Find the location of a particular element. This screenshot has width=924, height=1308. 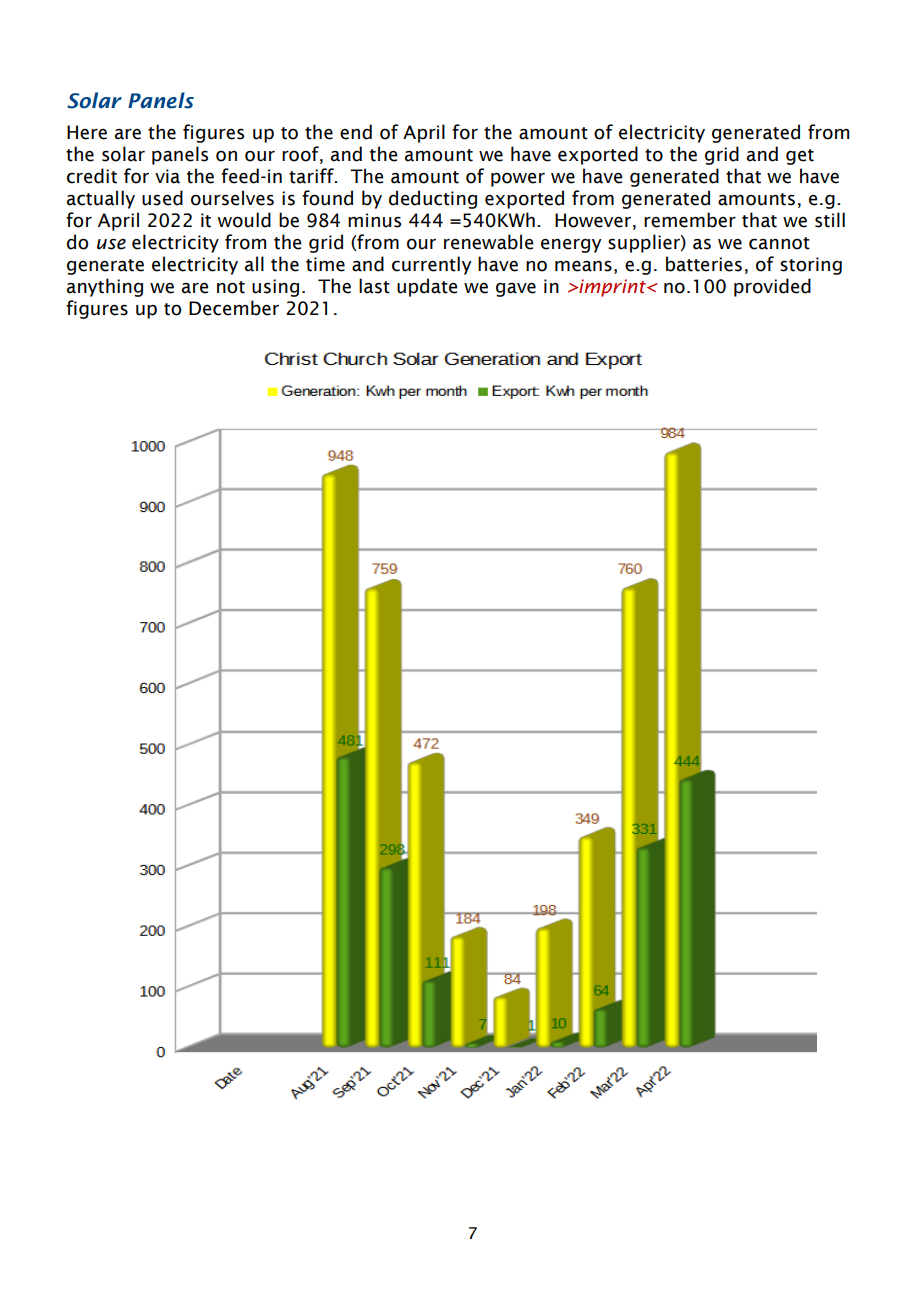

end is located at coordinates (356, 132).
